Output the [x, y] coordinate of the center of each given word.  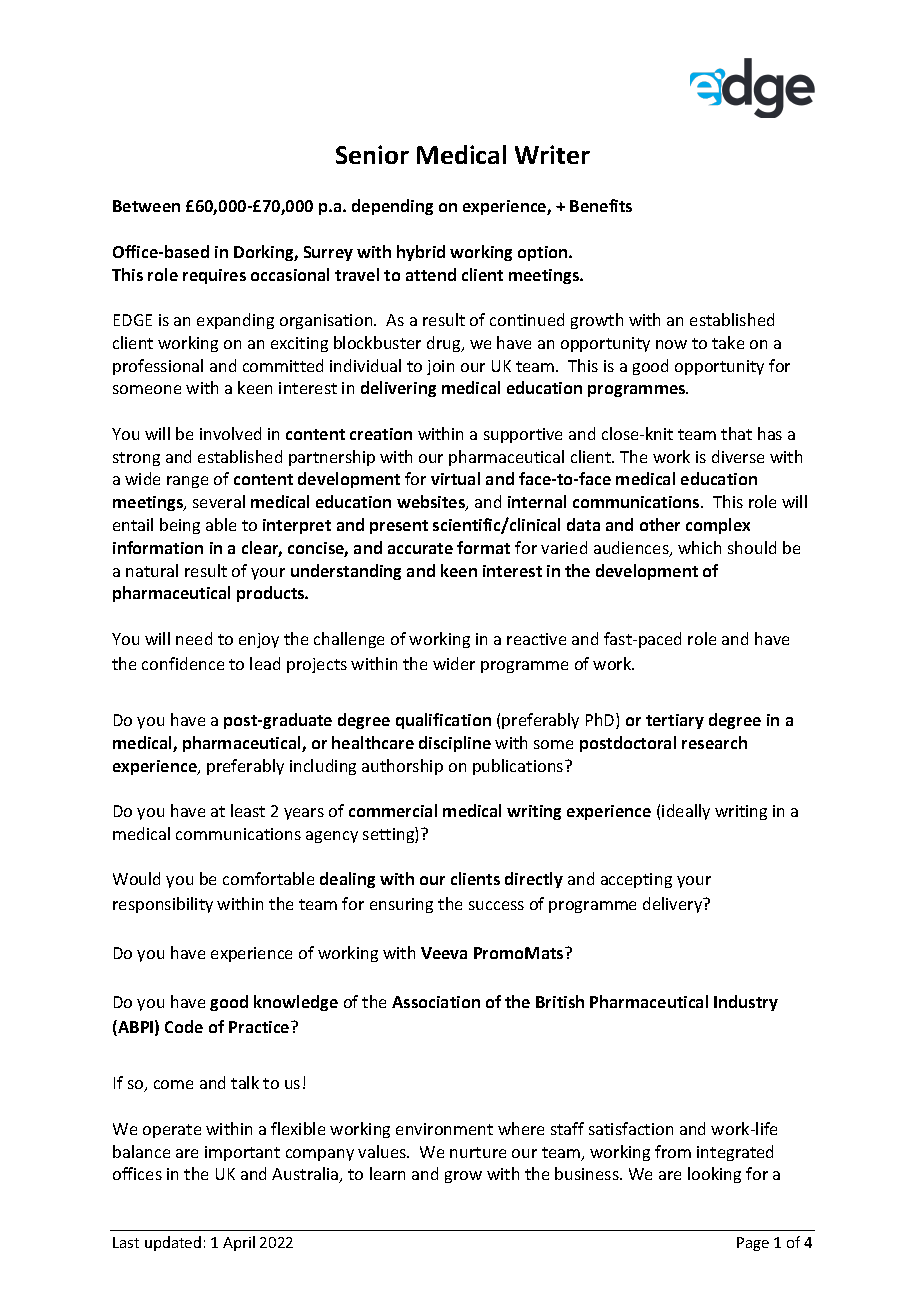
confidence [183, 663]
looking [714, 1175]
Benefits [601, 205]
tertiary [675, 721]
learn [387, 1173]
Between [146, 206]
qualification [443, 721]
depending [392, 207]
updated [173, 1243]
